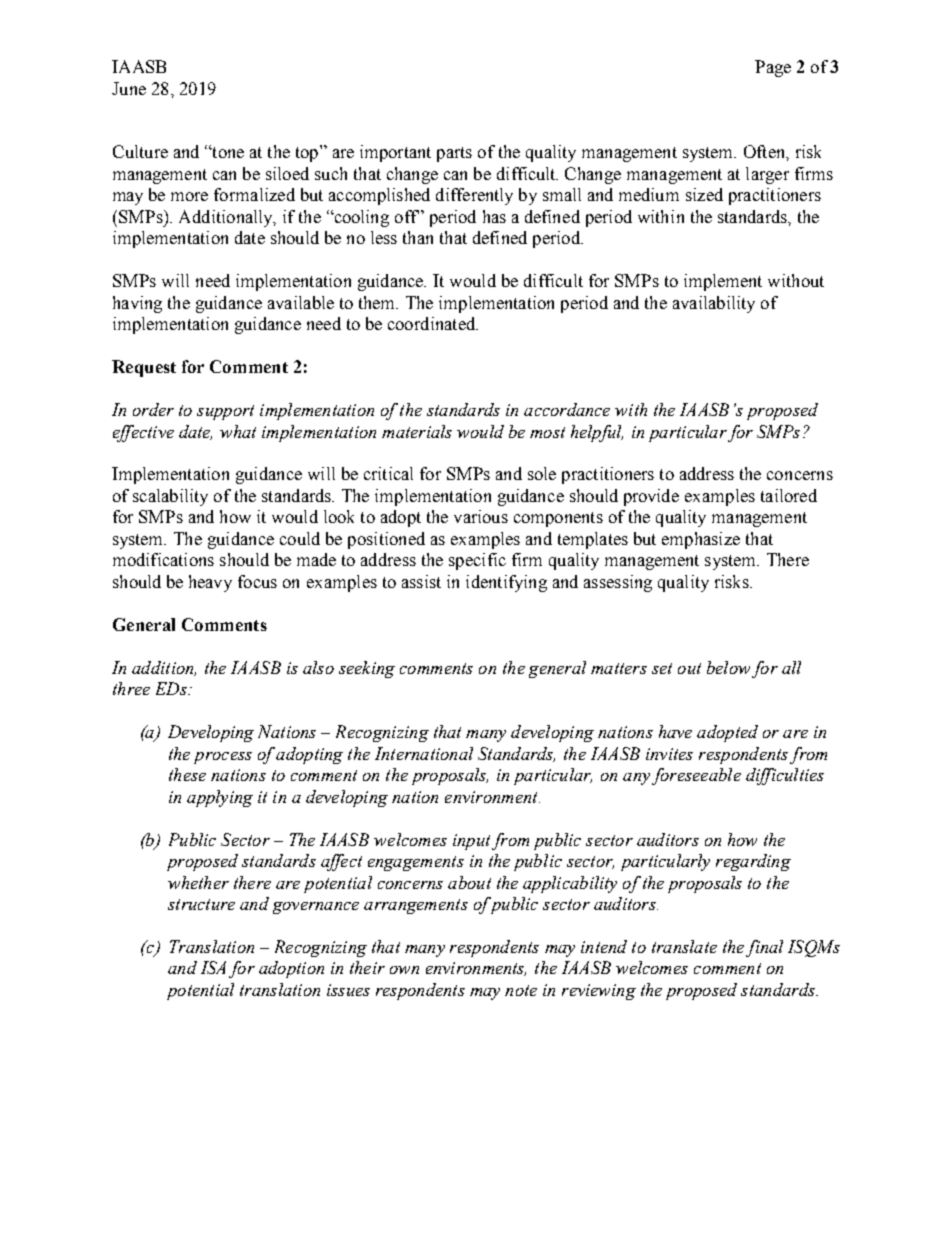 The width and height of the screenshot is (952, 1233). Describe the element at coordinates (170, 497) in the screenshot. I see `scalability` at that location.
